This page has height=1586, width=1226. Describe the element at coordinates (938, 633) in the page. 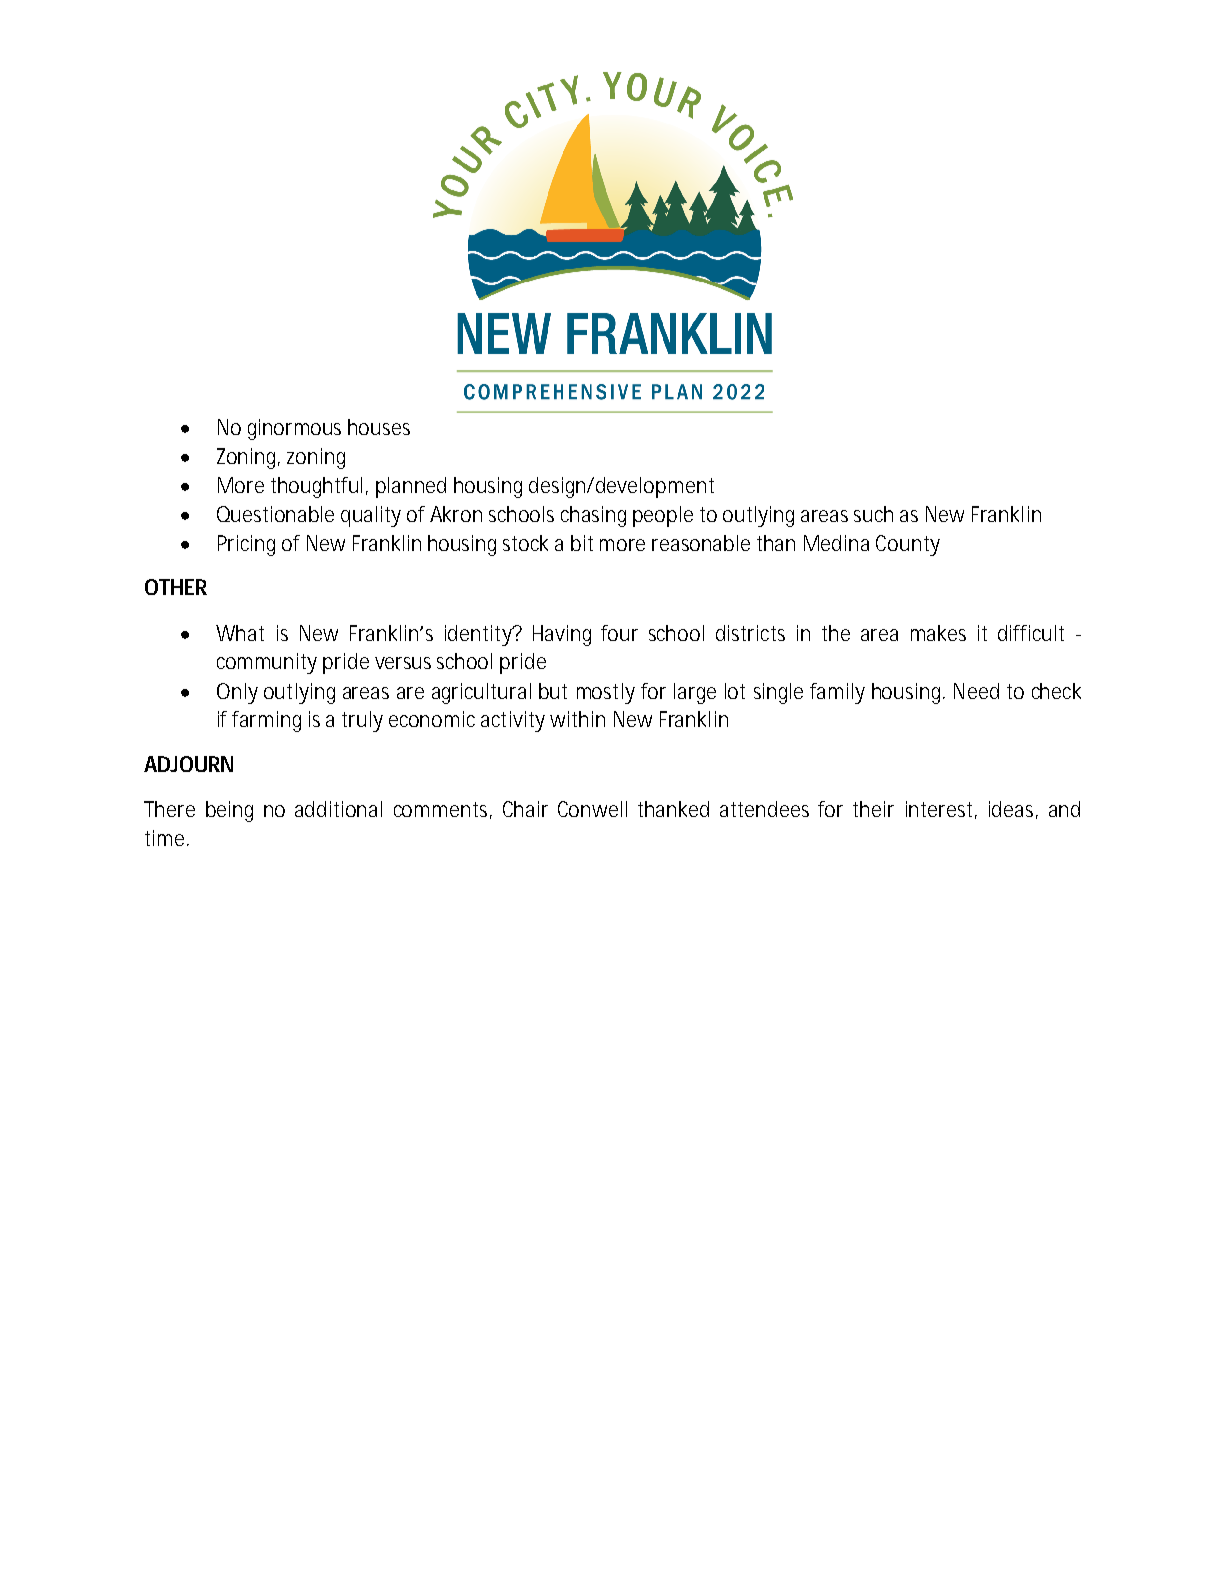

I see `makes` at that location.
